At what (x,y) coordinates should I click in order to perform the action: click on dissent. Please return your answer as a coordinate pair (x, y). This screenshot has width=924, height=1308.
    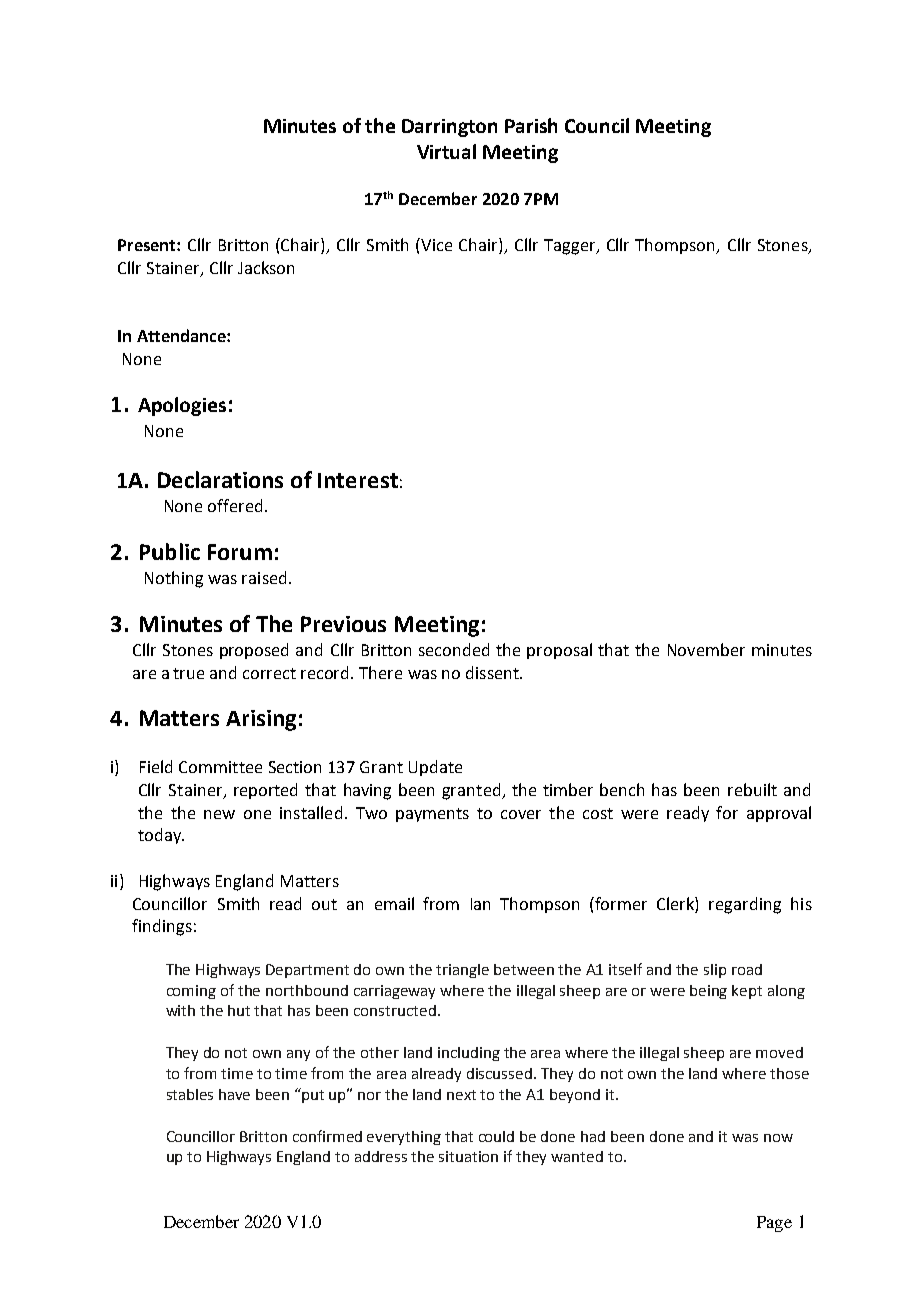
    Looking at the image, I should click on (493, 672).
